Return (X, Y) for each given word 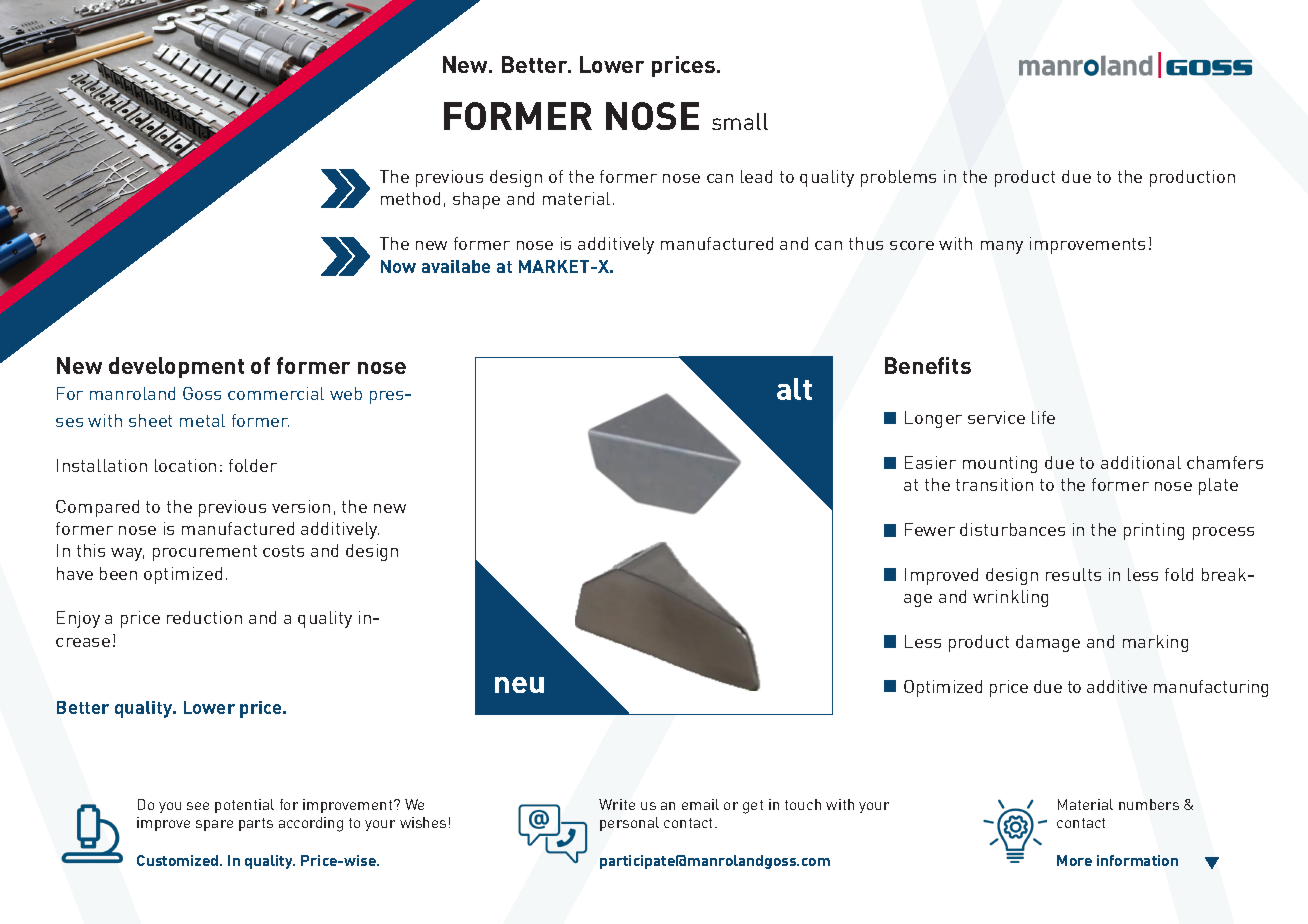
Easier (930, 462)
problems (898, 178)
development (176, 367)
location (185, 465)
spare (214, 825)
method (410, 198)
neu (519, 685)
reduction (204, 617)
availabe (456, 266)
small (740, 121)
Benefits (928, 365)
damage (1048, 643)
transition (994, 484)
